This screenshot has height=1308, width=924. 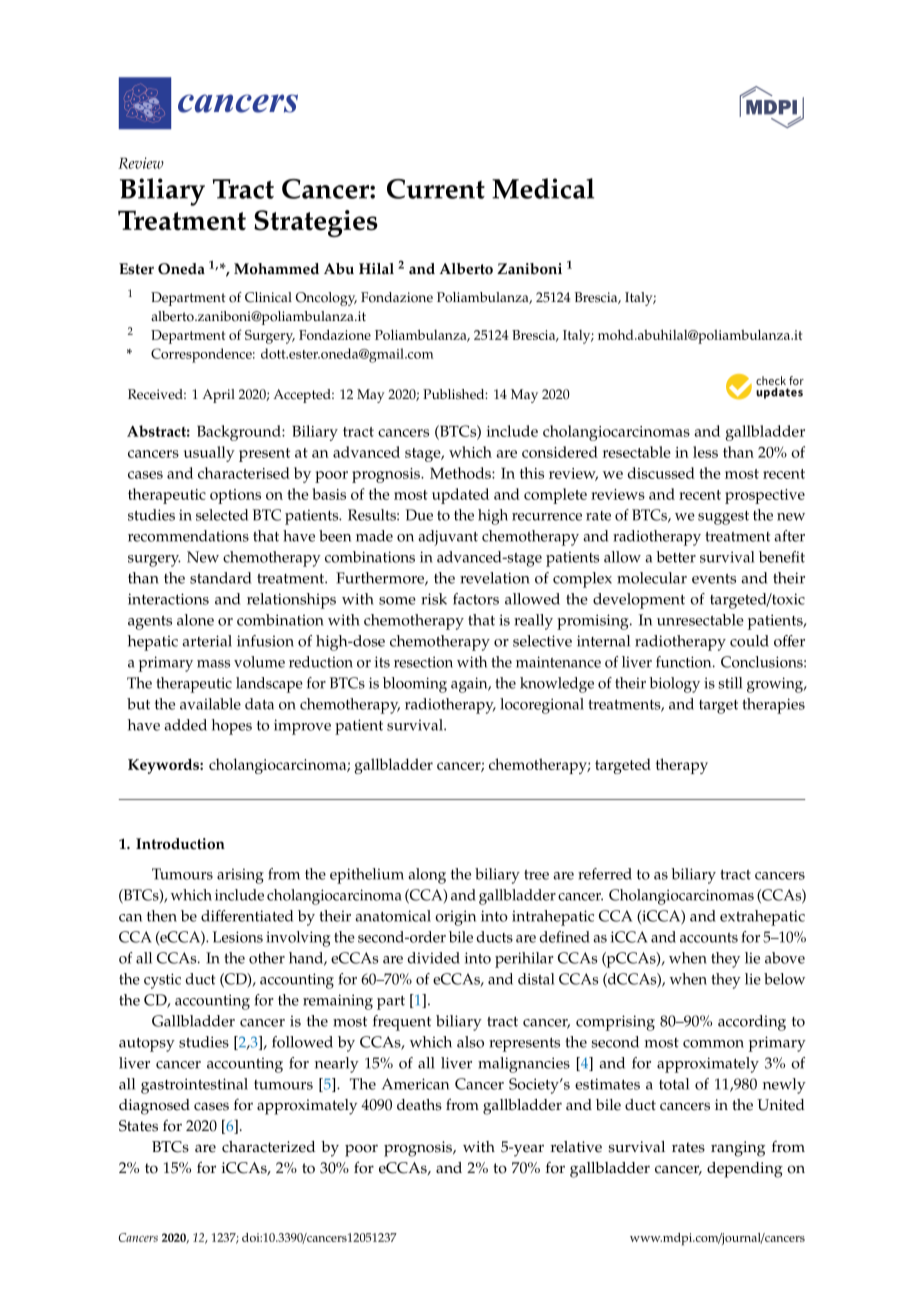 I want to click on differentiated, so click(x=247, y=916).
